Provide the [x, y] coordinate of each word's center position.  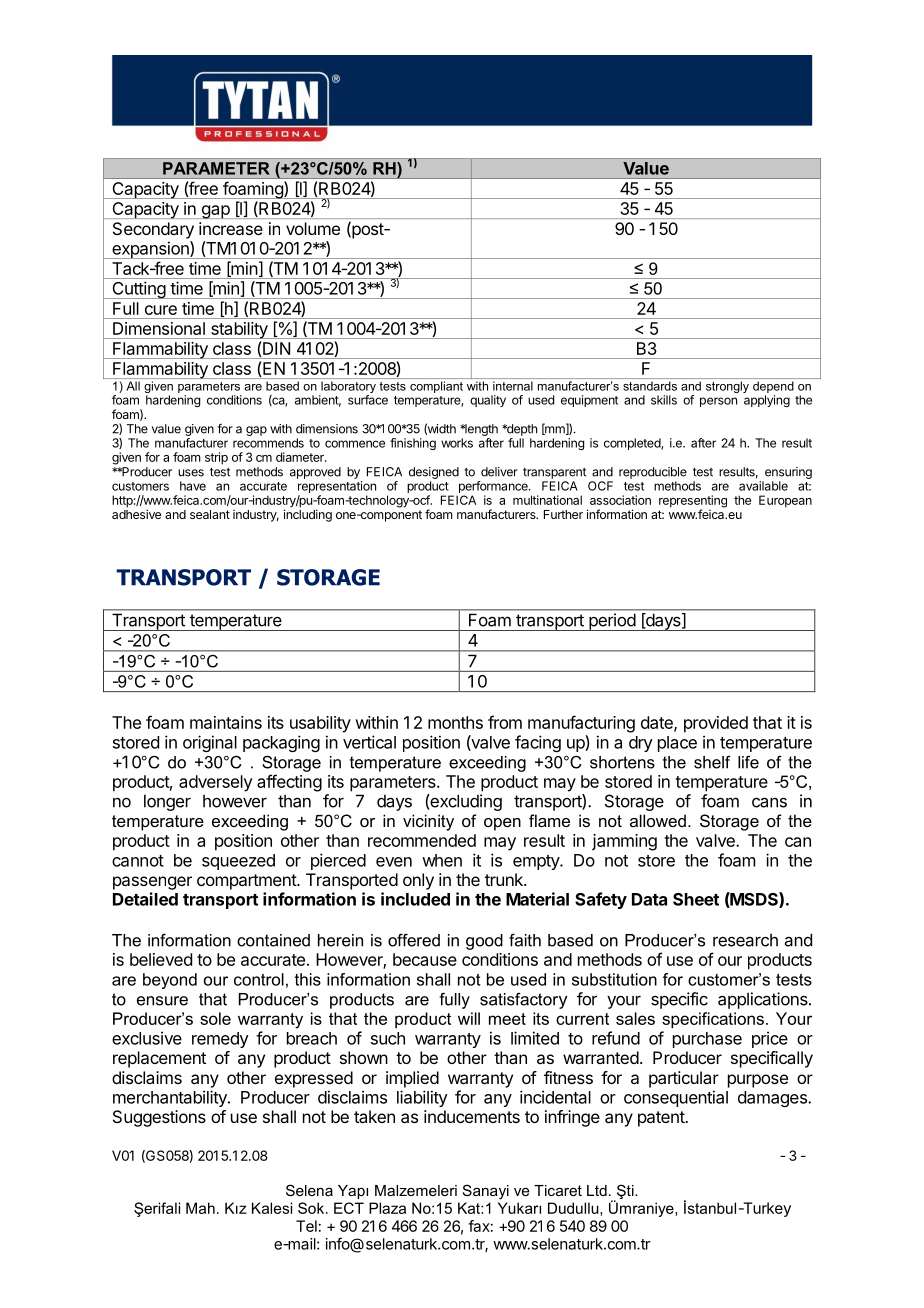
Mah [200, 1208]
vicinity [428, 822]
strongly [727, 387]
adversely [216, 783]
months [455, 722]
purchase [707, 1040]
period [612, 622]
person [718, 402]
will [469, 1018]
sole [215, 1018]
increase [231, 228]
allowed [658, 820]
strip [216, 458]
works [457, 443]
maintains [226, 722]
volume [313, 228]
